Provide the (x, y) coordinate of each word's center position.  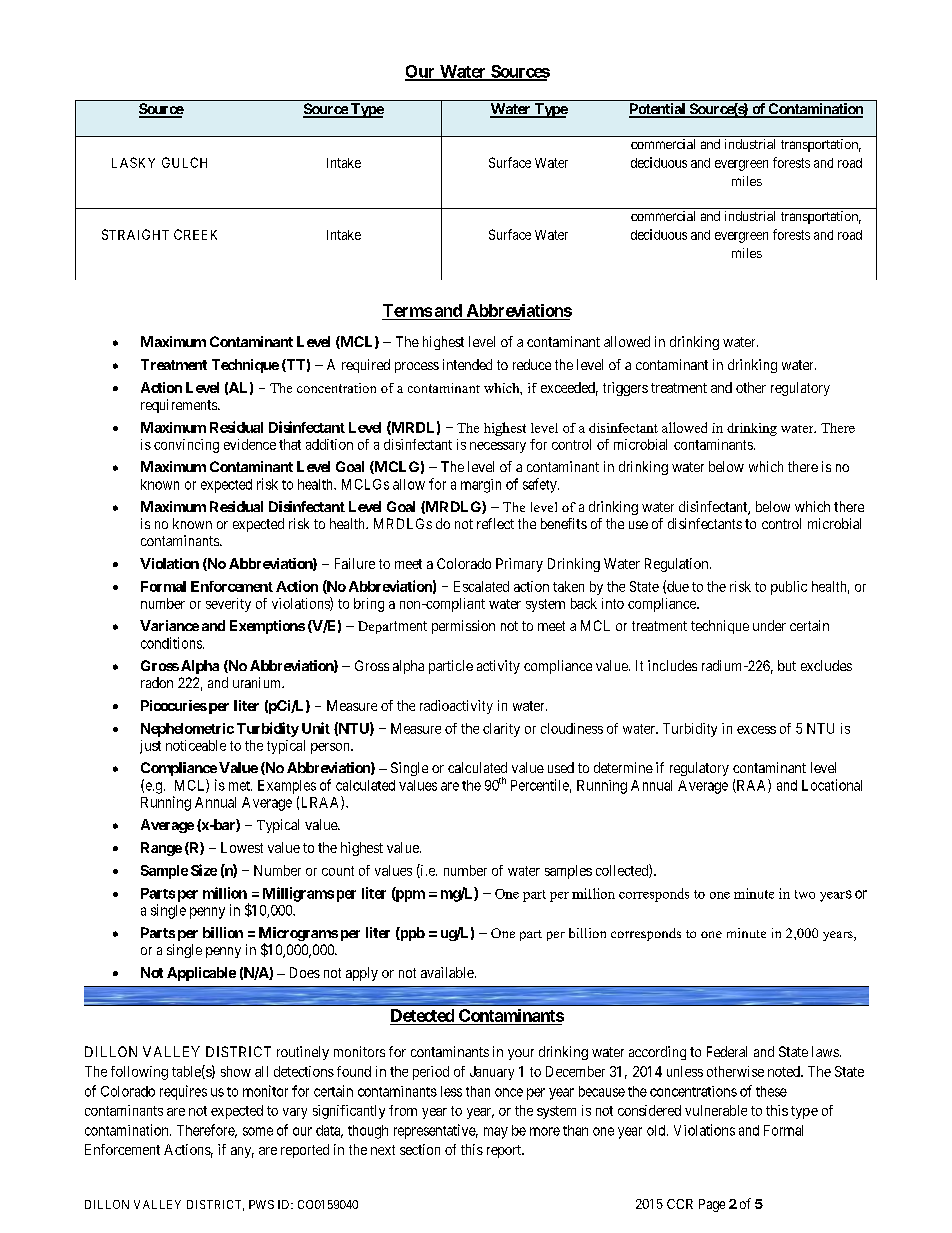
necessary (498, 447)
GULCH (184, 162)
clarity (501, 730)
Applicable (201, 974)
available (448, 972)
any (242, 1152)
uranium (258, 682)
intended (467, 364)
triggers (625, 389)
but (787, 665)
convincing (186, 446)
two (805, 894)
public (789, 588)
